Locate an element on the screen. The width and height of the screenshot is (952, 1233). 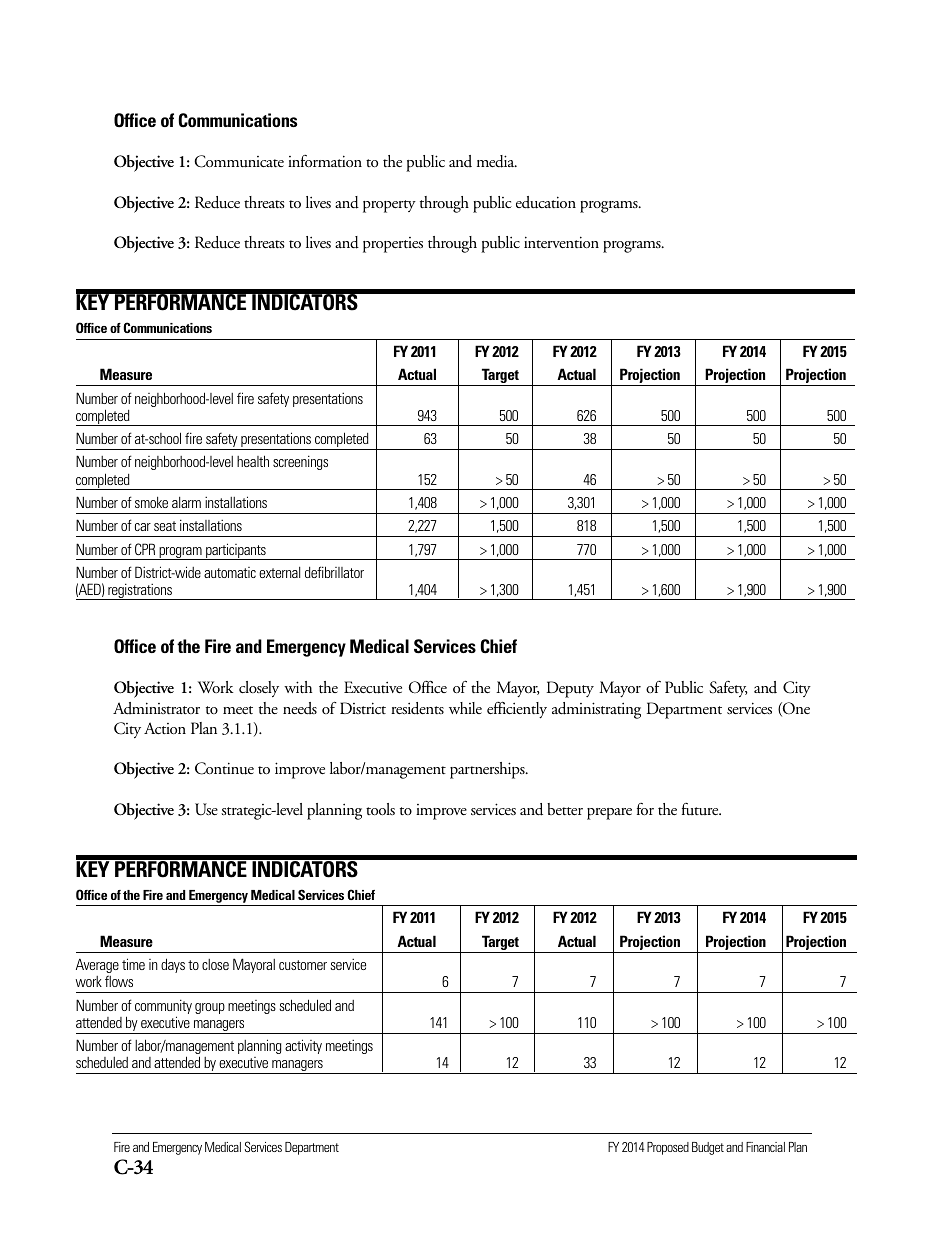
activity is located at coordinates (303, 1046).
